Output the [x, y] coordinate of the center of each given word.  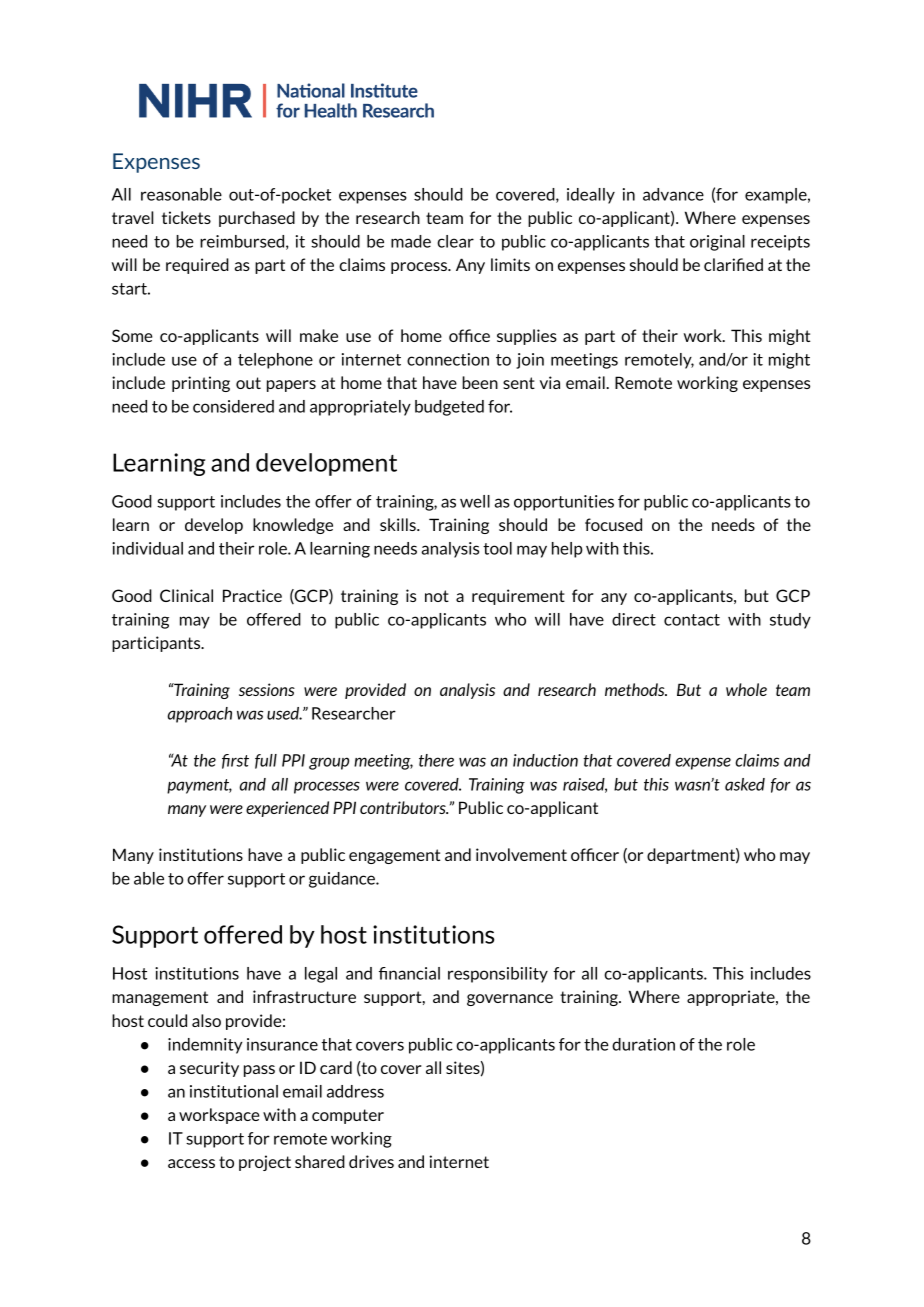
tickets [186, 217]
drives [371, 1161]
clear [455, 241]
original [717, 243]
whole [746, 689]
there [436, 760]
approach [199, 715]
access [191, 1163]
